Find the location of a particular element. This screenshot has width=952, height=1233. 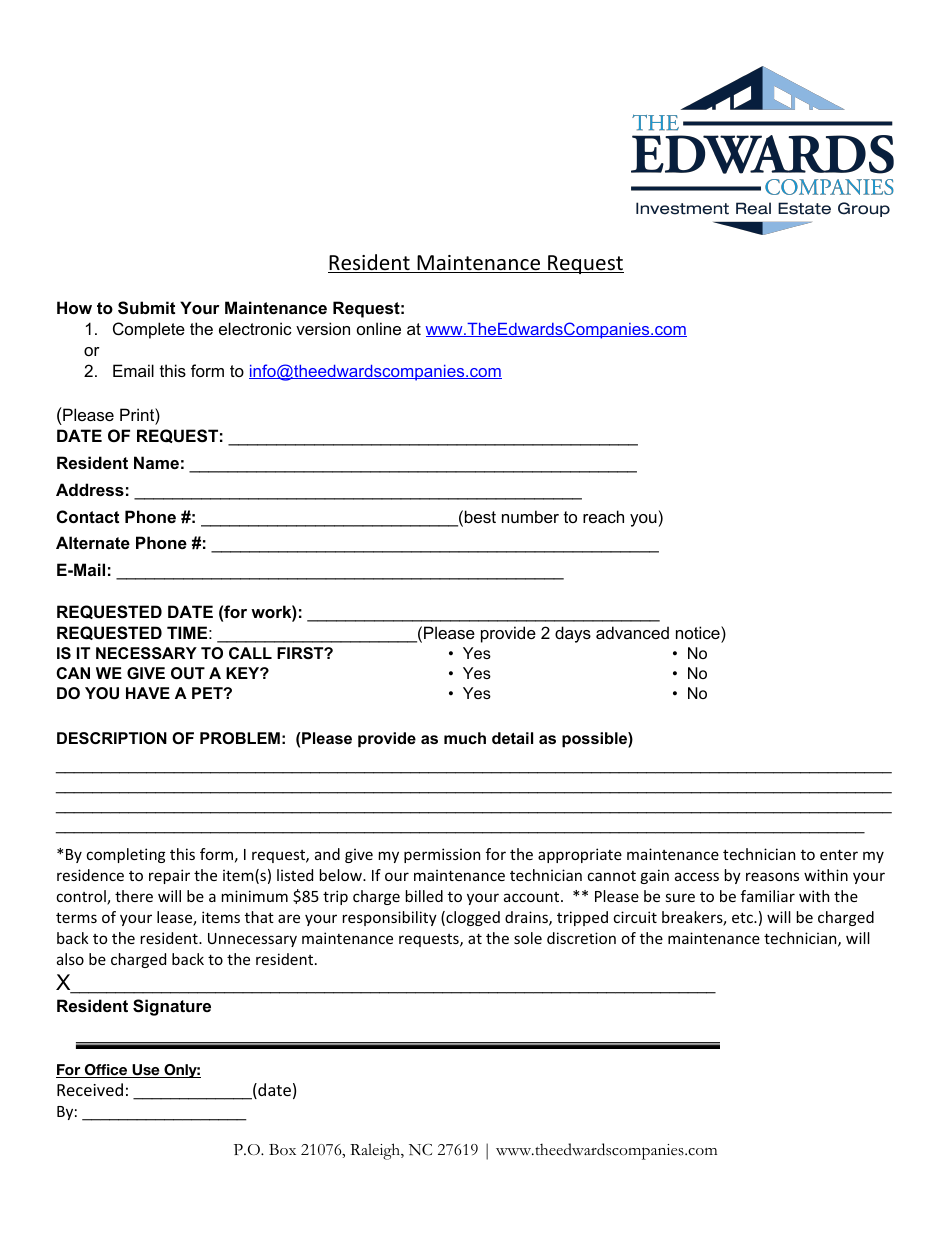

billed is located at coordinates (424, 896).
